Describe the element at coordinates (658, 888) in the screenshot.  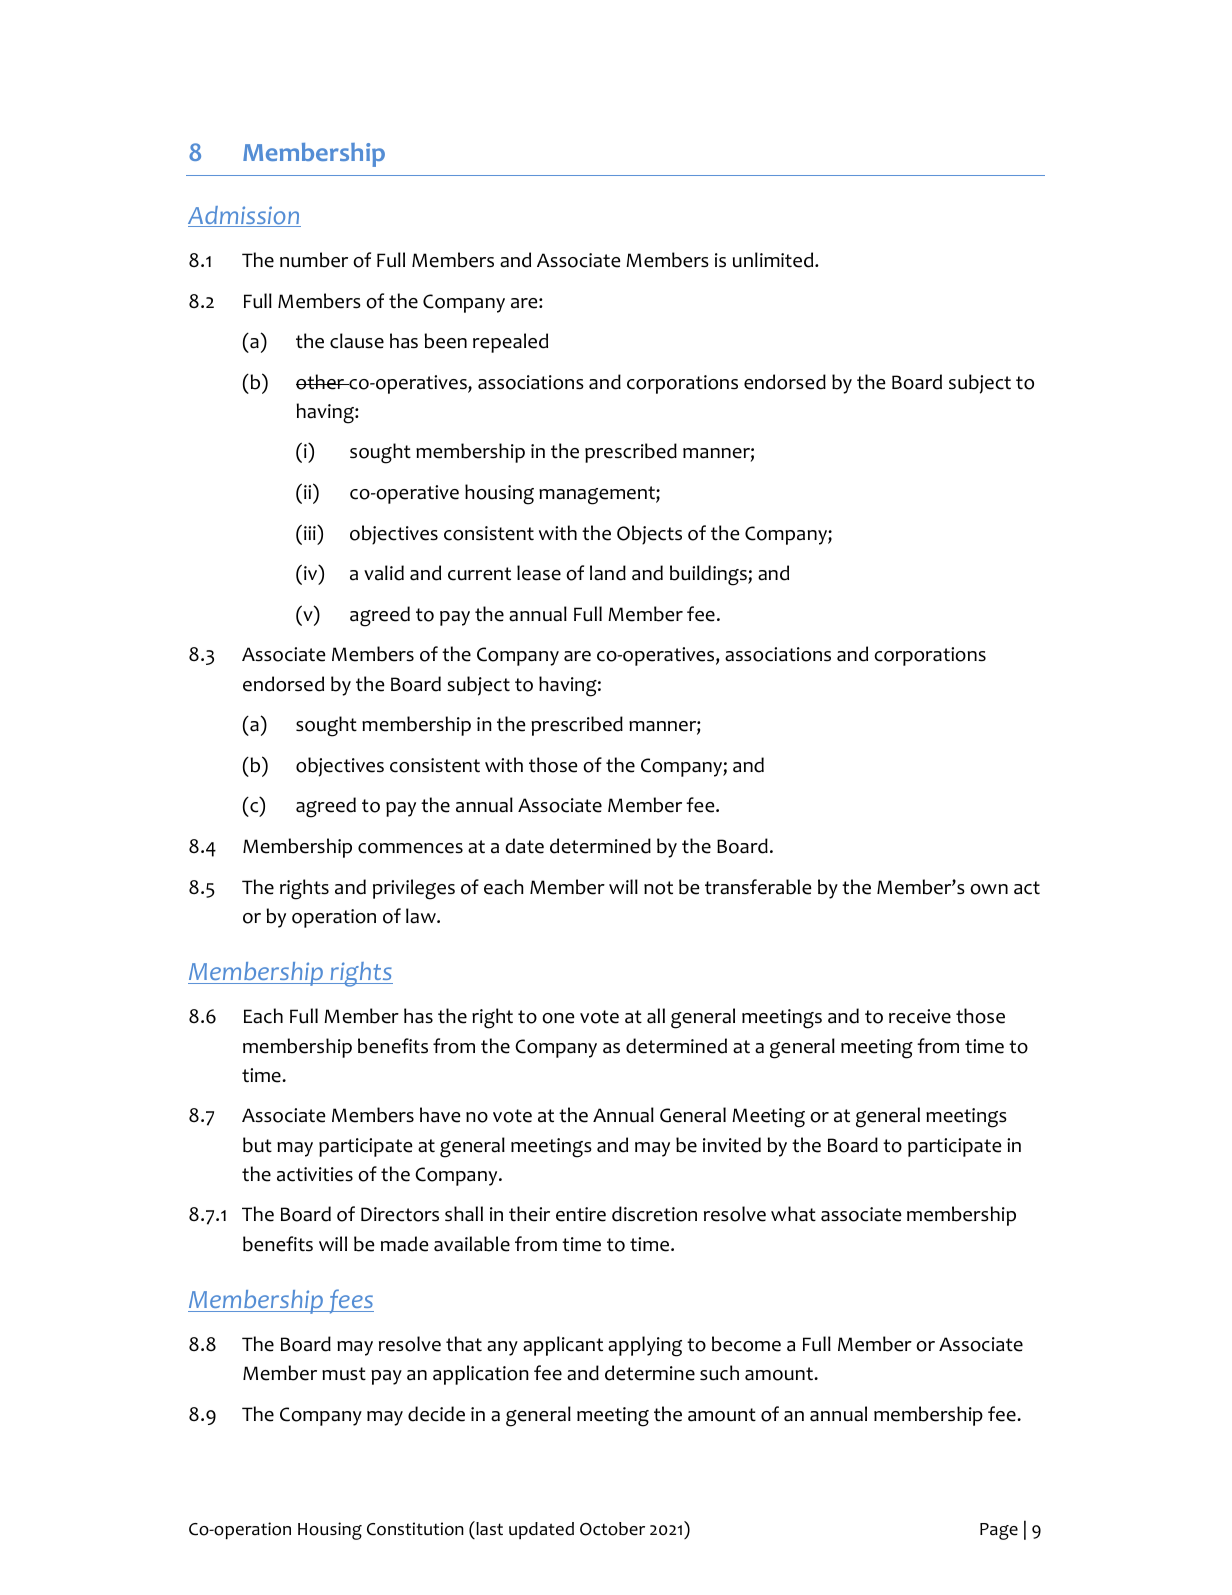
I see `not` at that location.
